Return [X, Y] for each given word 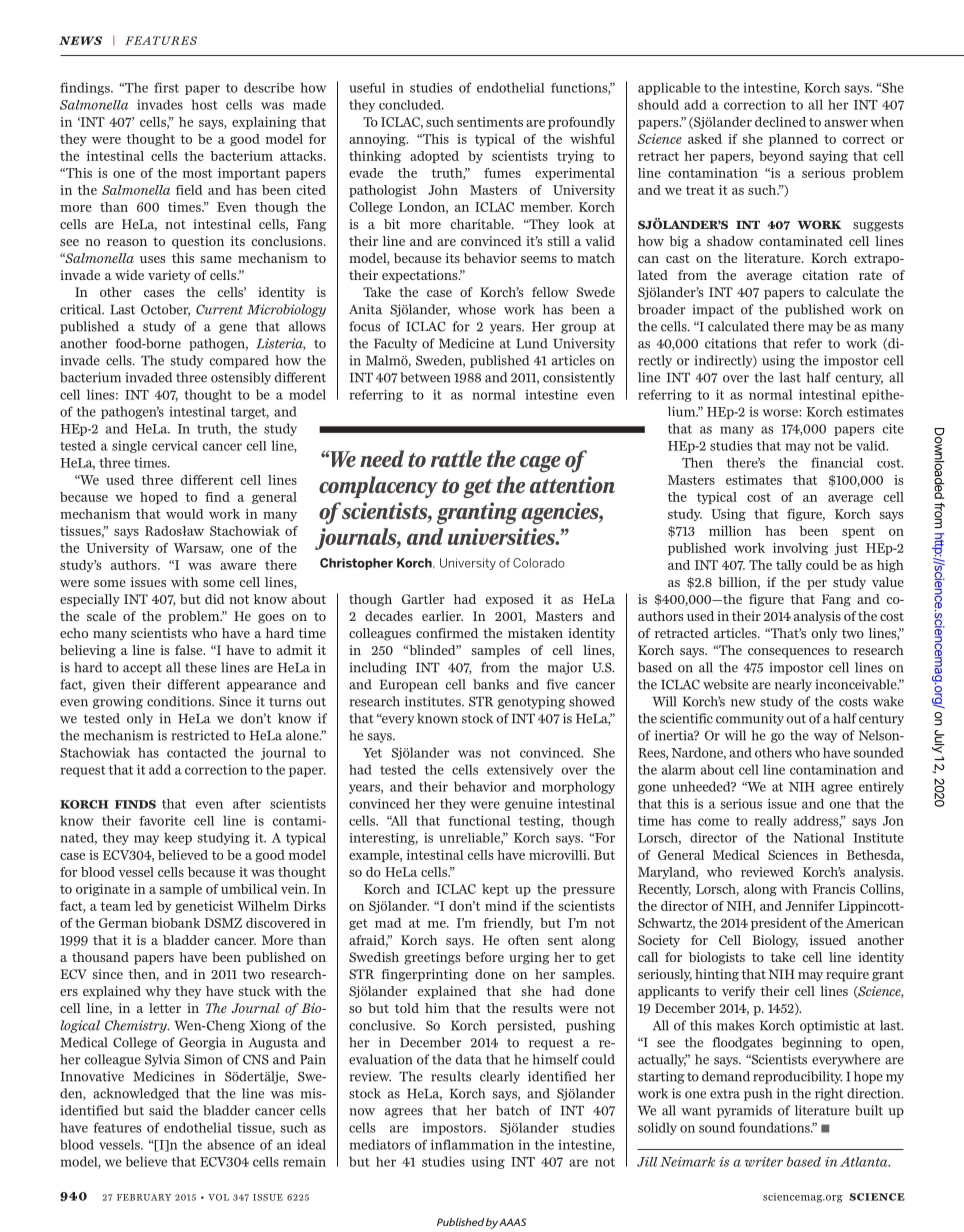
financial [837, 462]
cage [540, 464]
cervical [175, 446]
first [166, 87]
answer [846, 123]
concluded [411, 105]
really [770, 822]
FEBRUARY [144, 1197]
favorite [162, 821]
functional [479, 820]
